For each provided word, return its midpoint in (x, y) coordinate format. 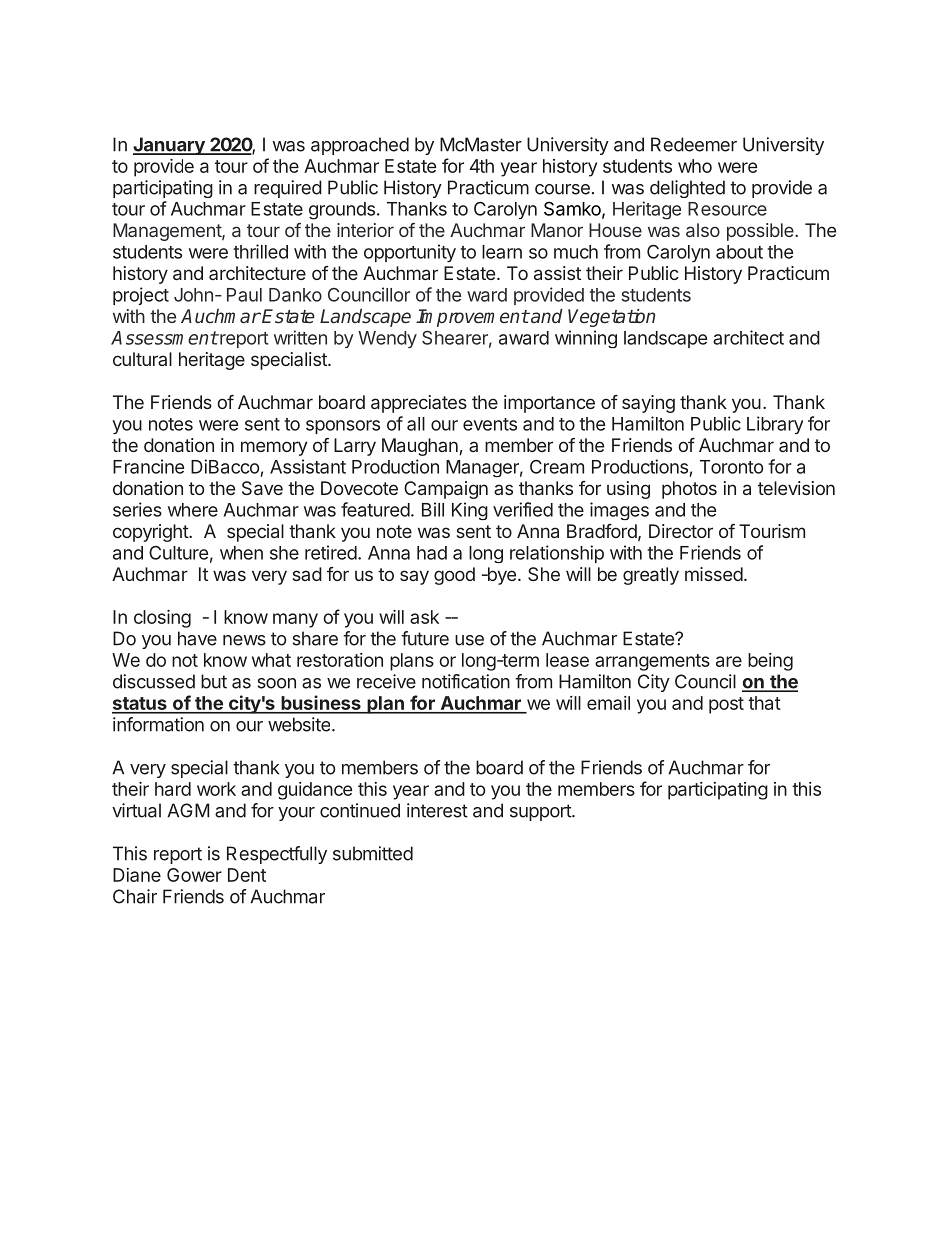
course (562, 189)
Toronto (731, 467)
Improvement (472, 318)
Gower (194, 875)
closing (162, 619)
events (490, 424)
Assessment (164, 338)
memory (274, 448)
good (454, 576)
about (739, 252)
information (158, 724)
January (170, 146)
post (726, 705)
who (695, 166)
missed (714, 574)
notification (466, 681)
